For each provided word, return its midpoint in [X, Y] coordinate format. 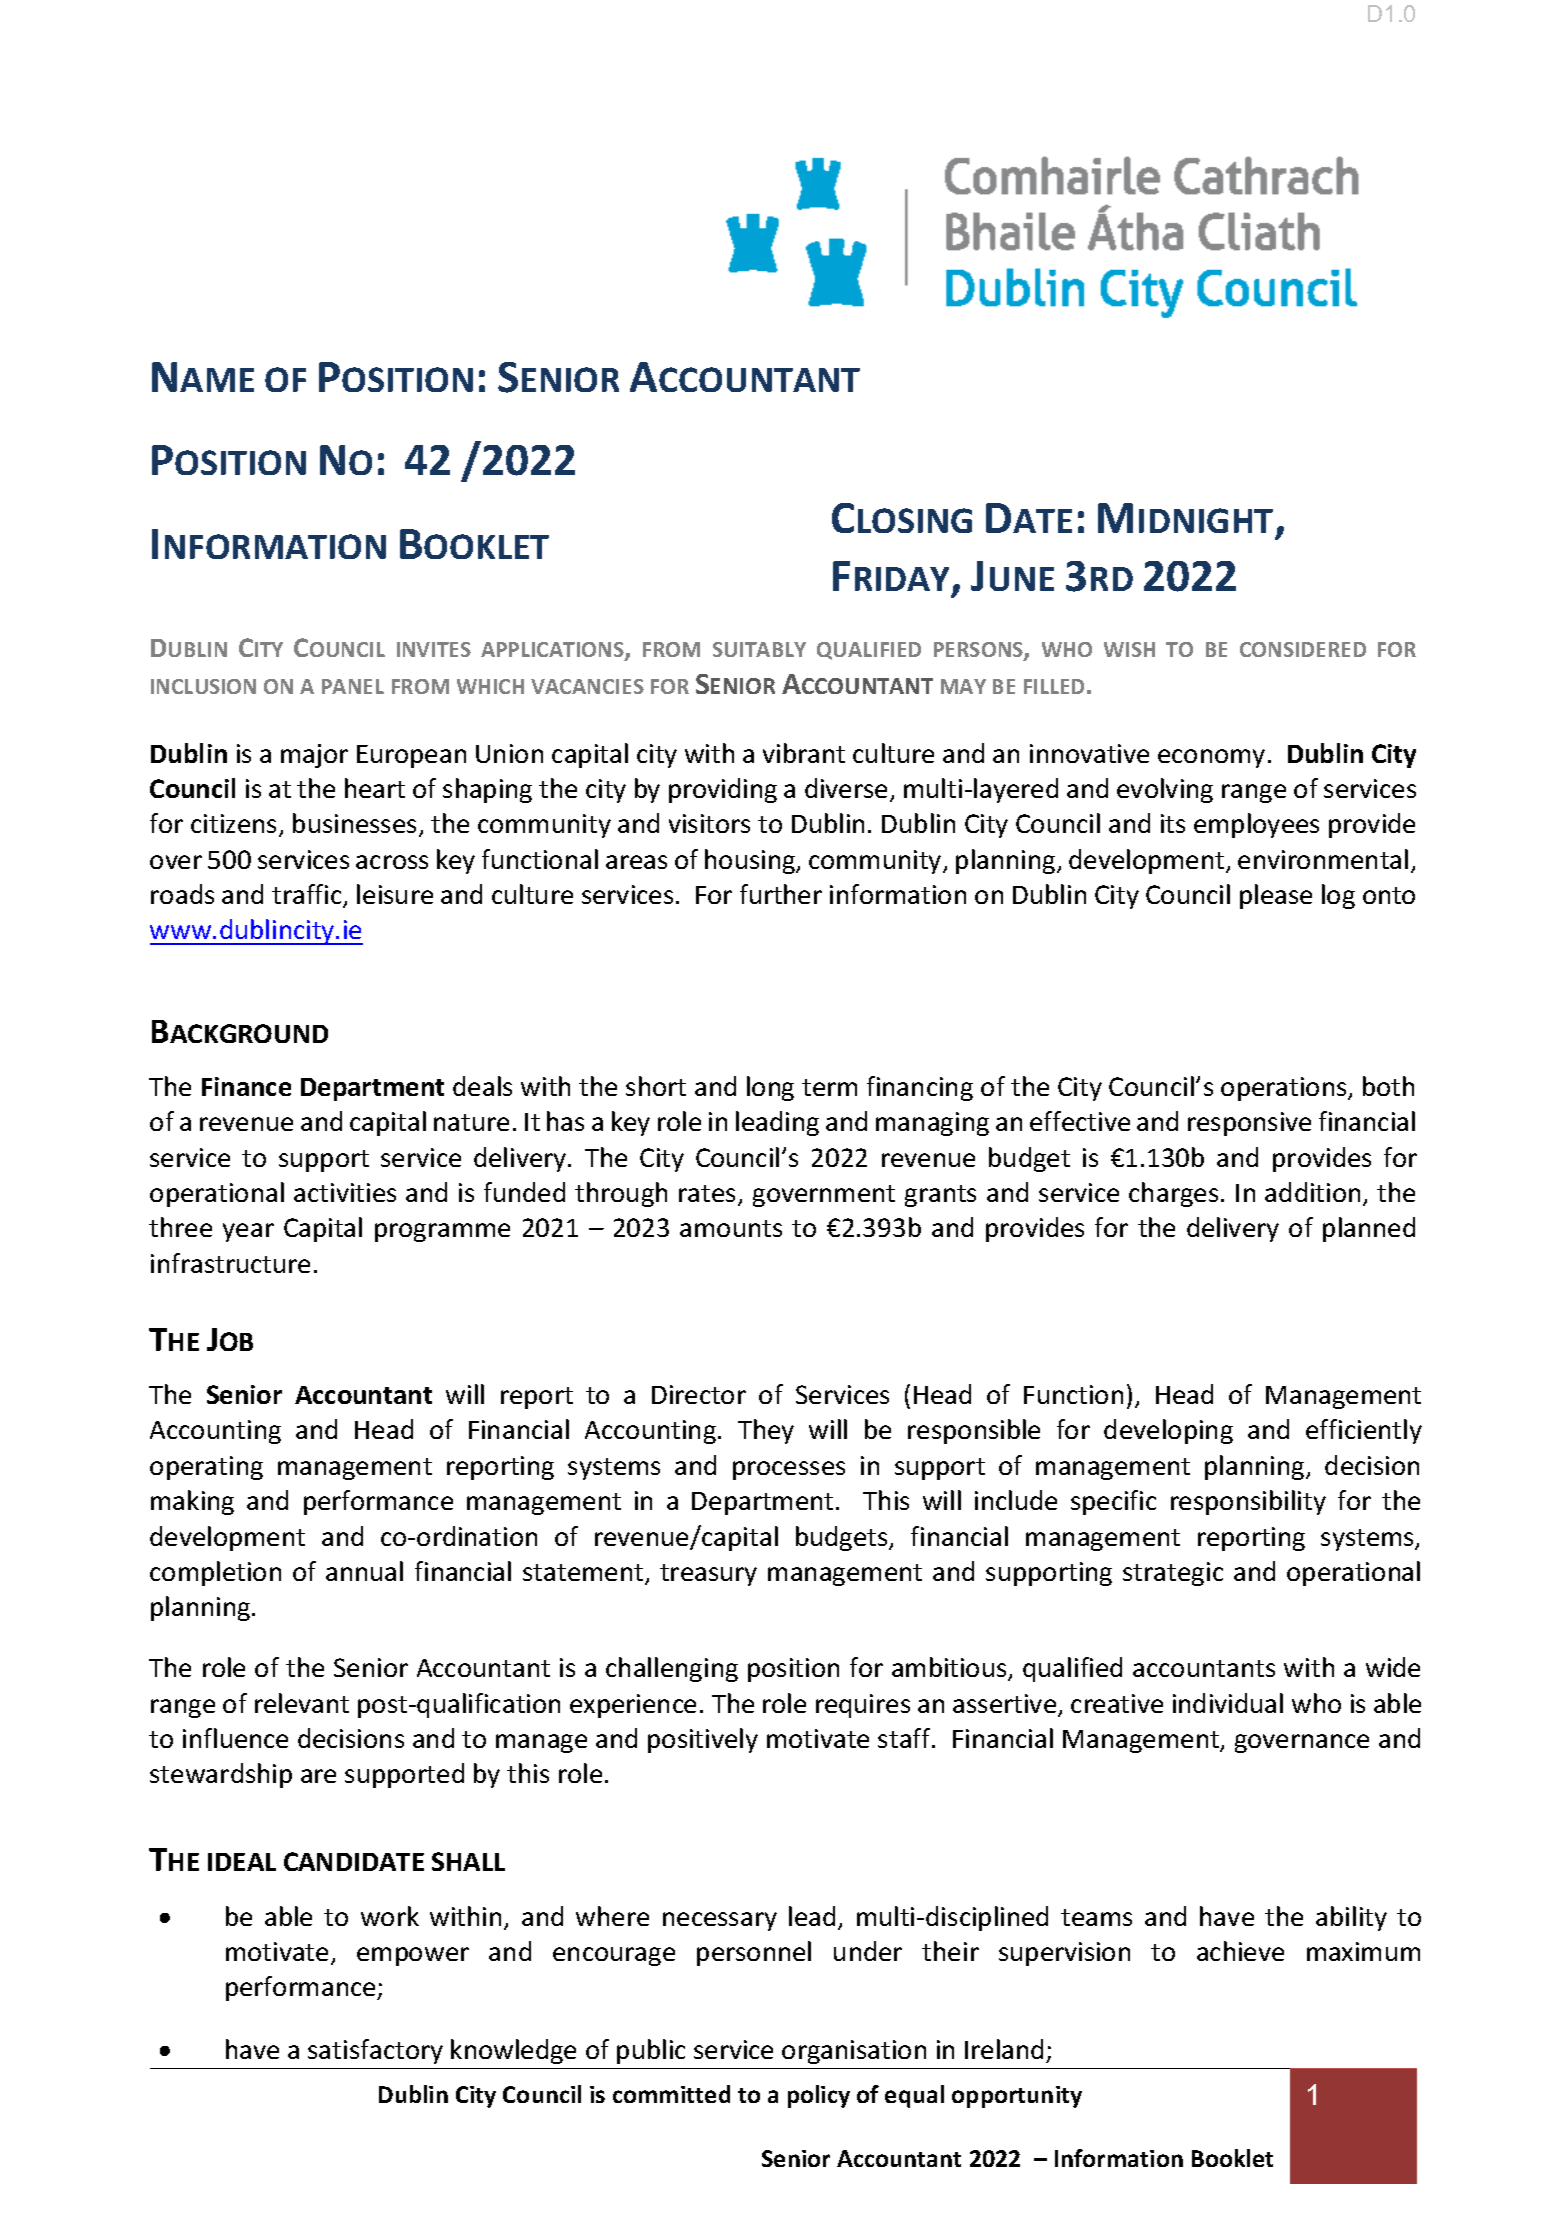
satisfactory [375, 2051]
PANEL [353, 686]
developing [1168, 1431]
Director [699, 1394]
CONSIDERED [1303, 649]
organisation [854, 2052]
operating [206, 1468]
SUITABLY [759, 649]
